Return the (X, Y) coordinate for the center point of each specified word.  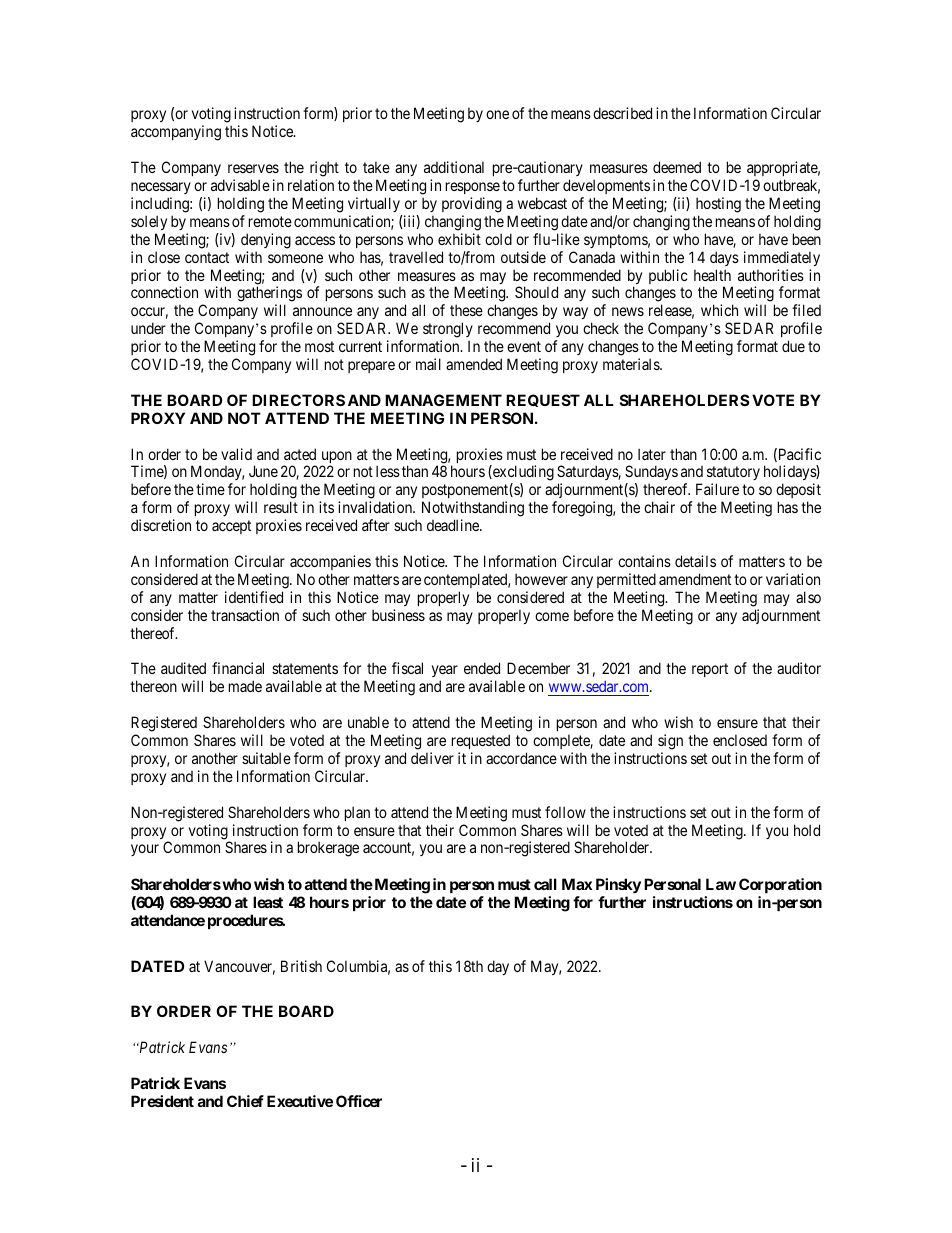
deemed (677, 167)
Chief (245, 1101)
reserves (253, 168)
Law (721, 884)
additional (454, 167)
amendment (695, 579)
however (541, 579)
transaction (245, 615)
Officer (359, 1101)
